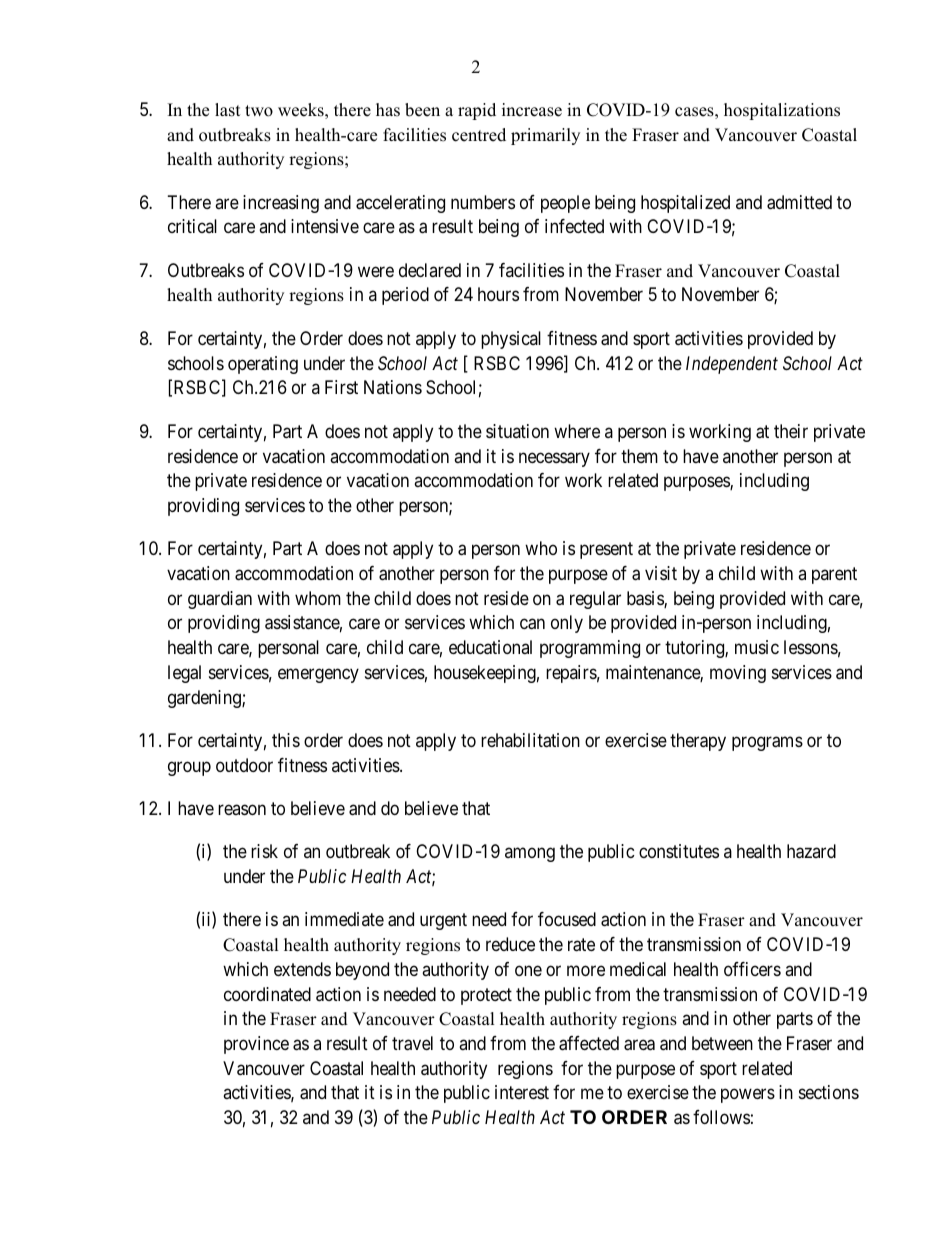 The height and width of the page is (1233, 952). Describe the element at coordinates (732, 365) in the page. I see `Independent` at that location.
